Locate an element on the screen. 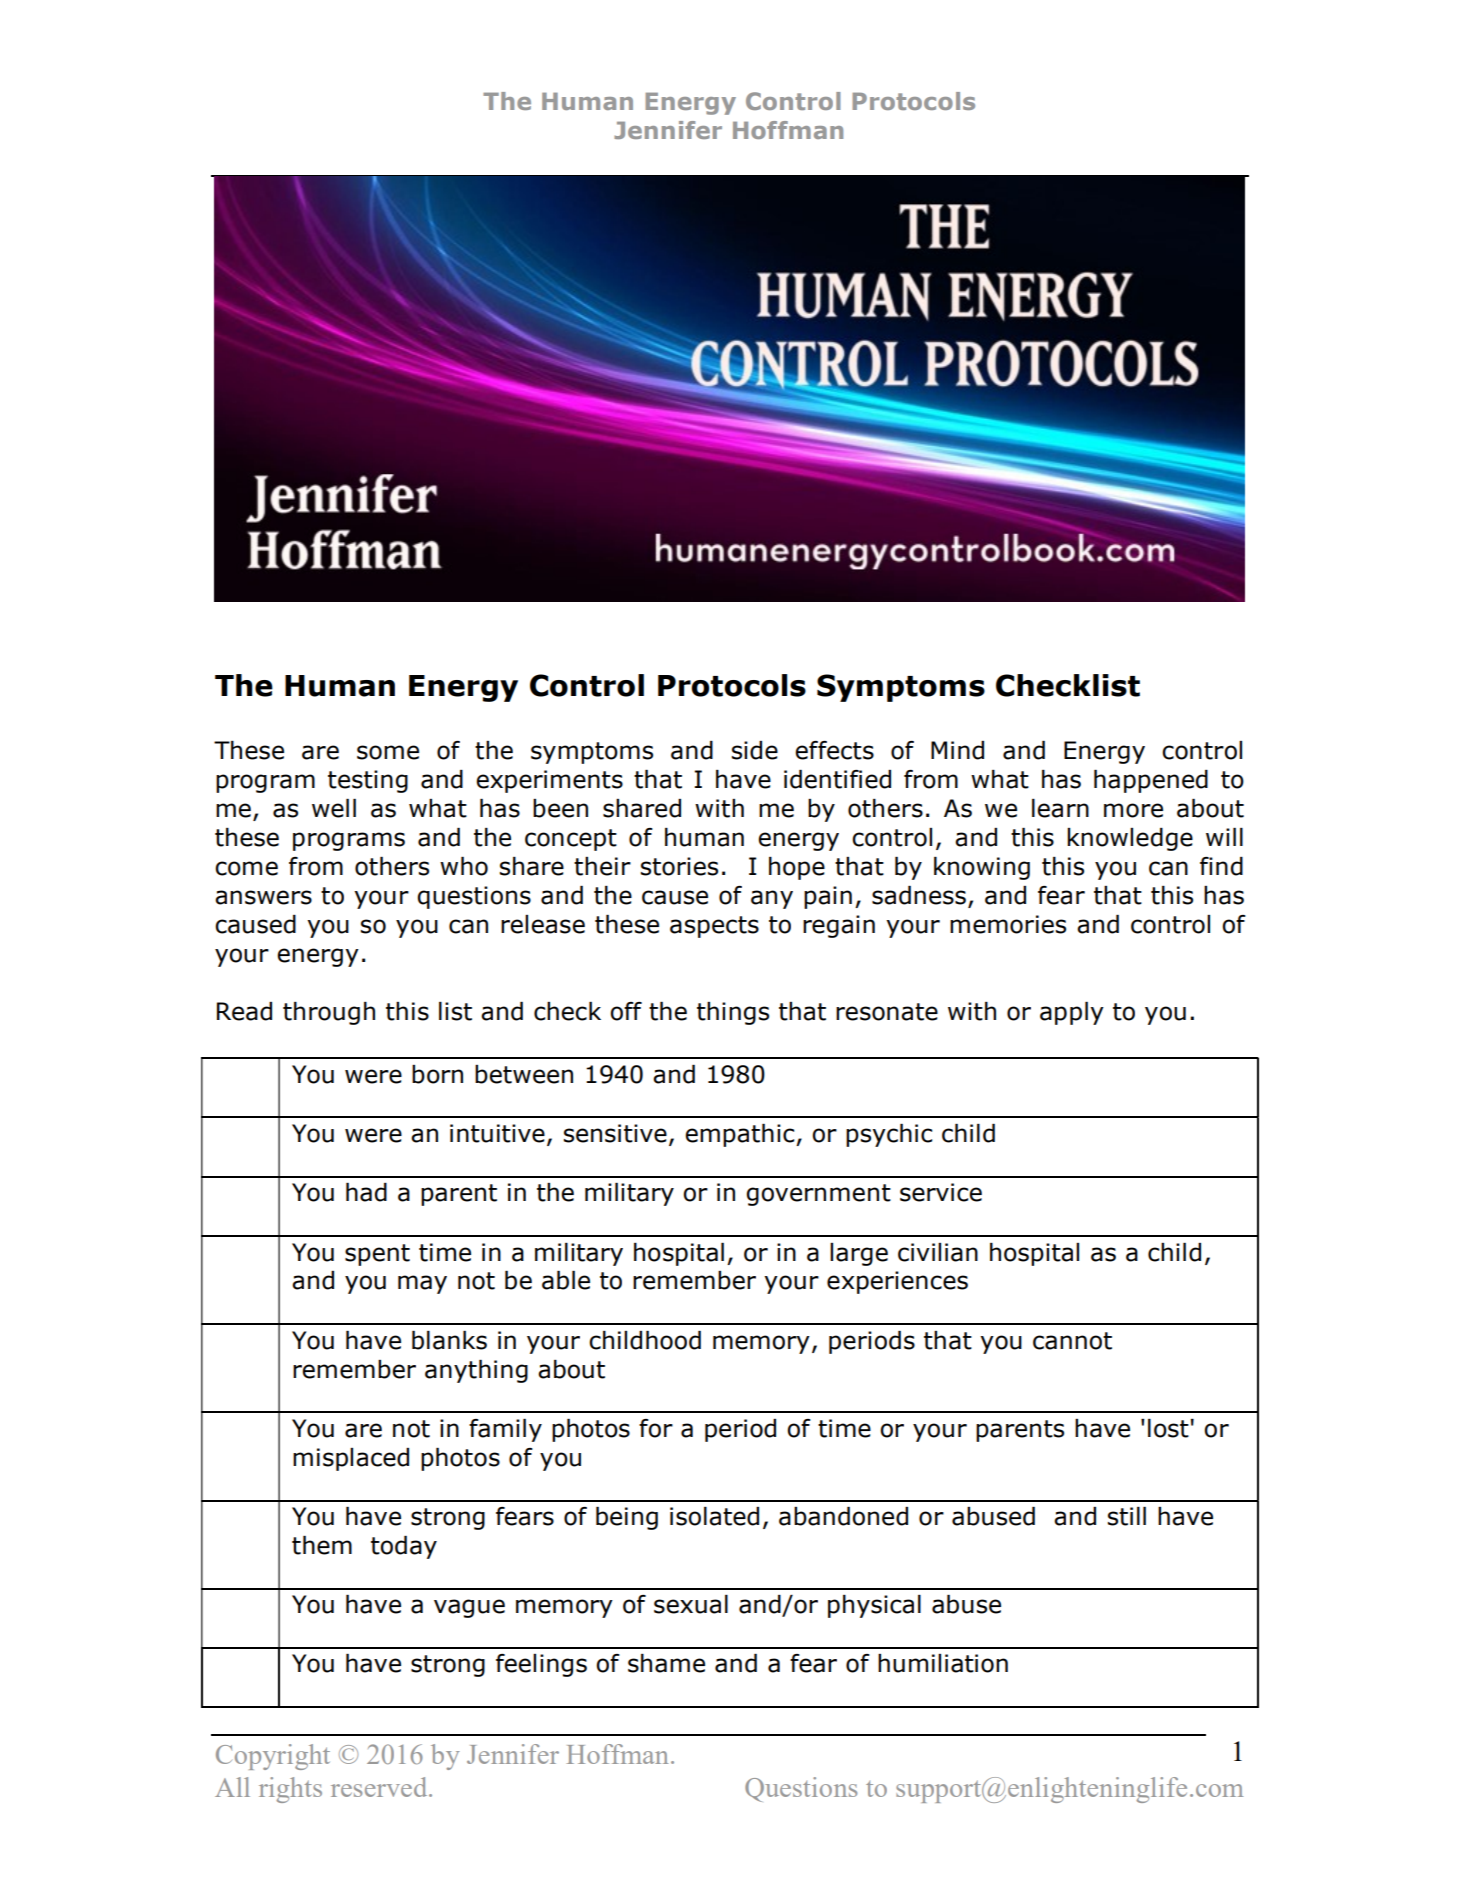  well is located at coordinates (334, 808).
